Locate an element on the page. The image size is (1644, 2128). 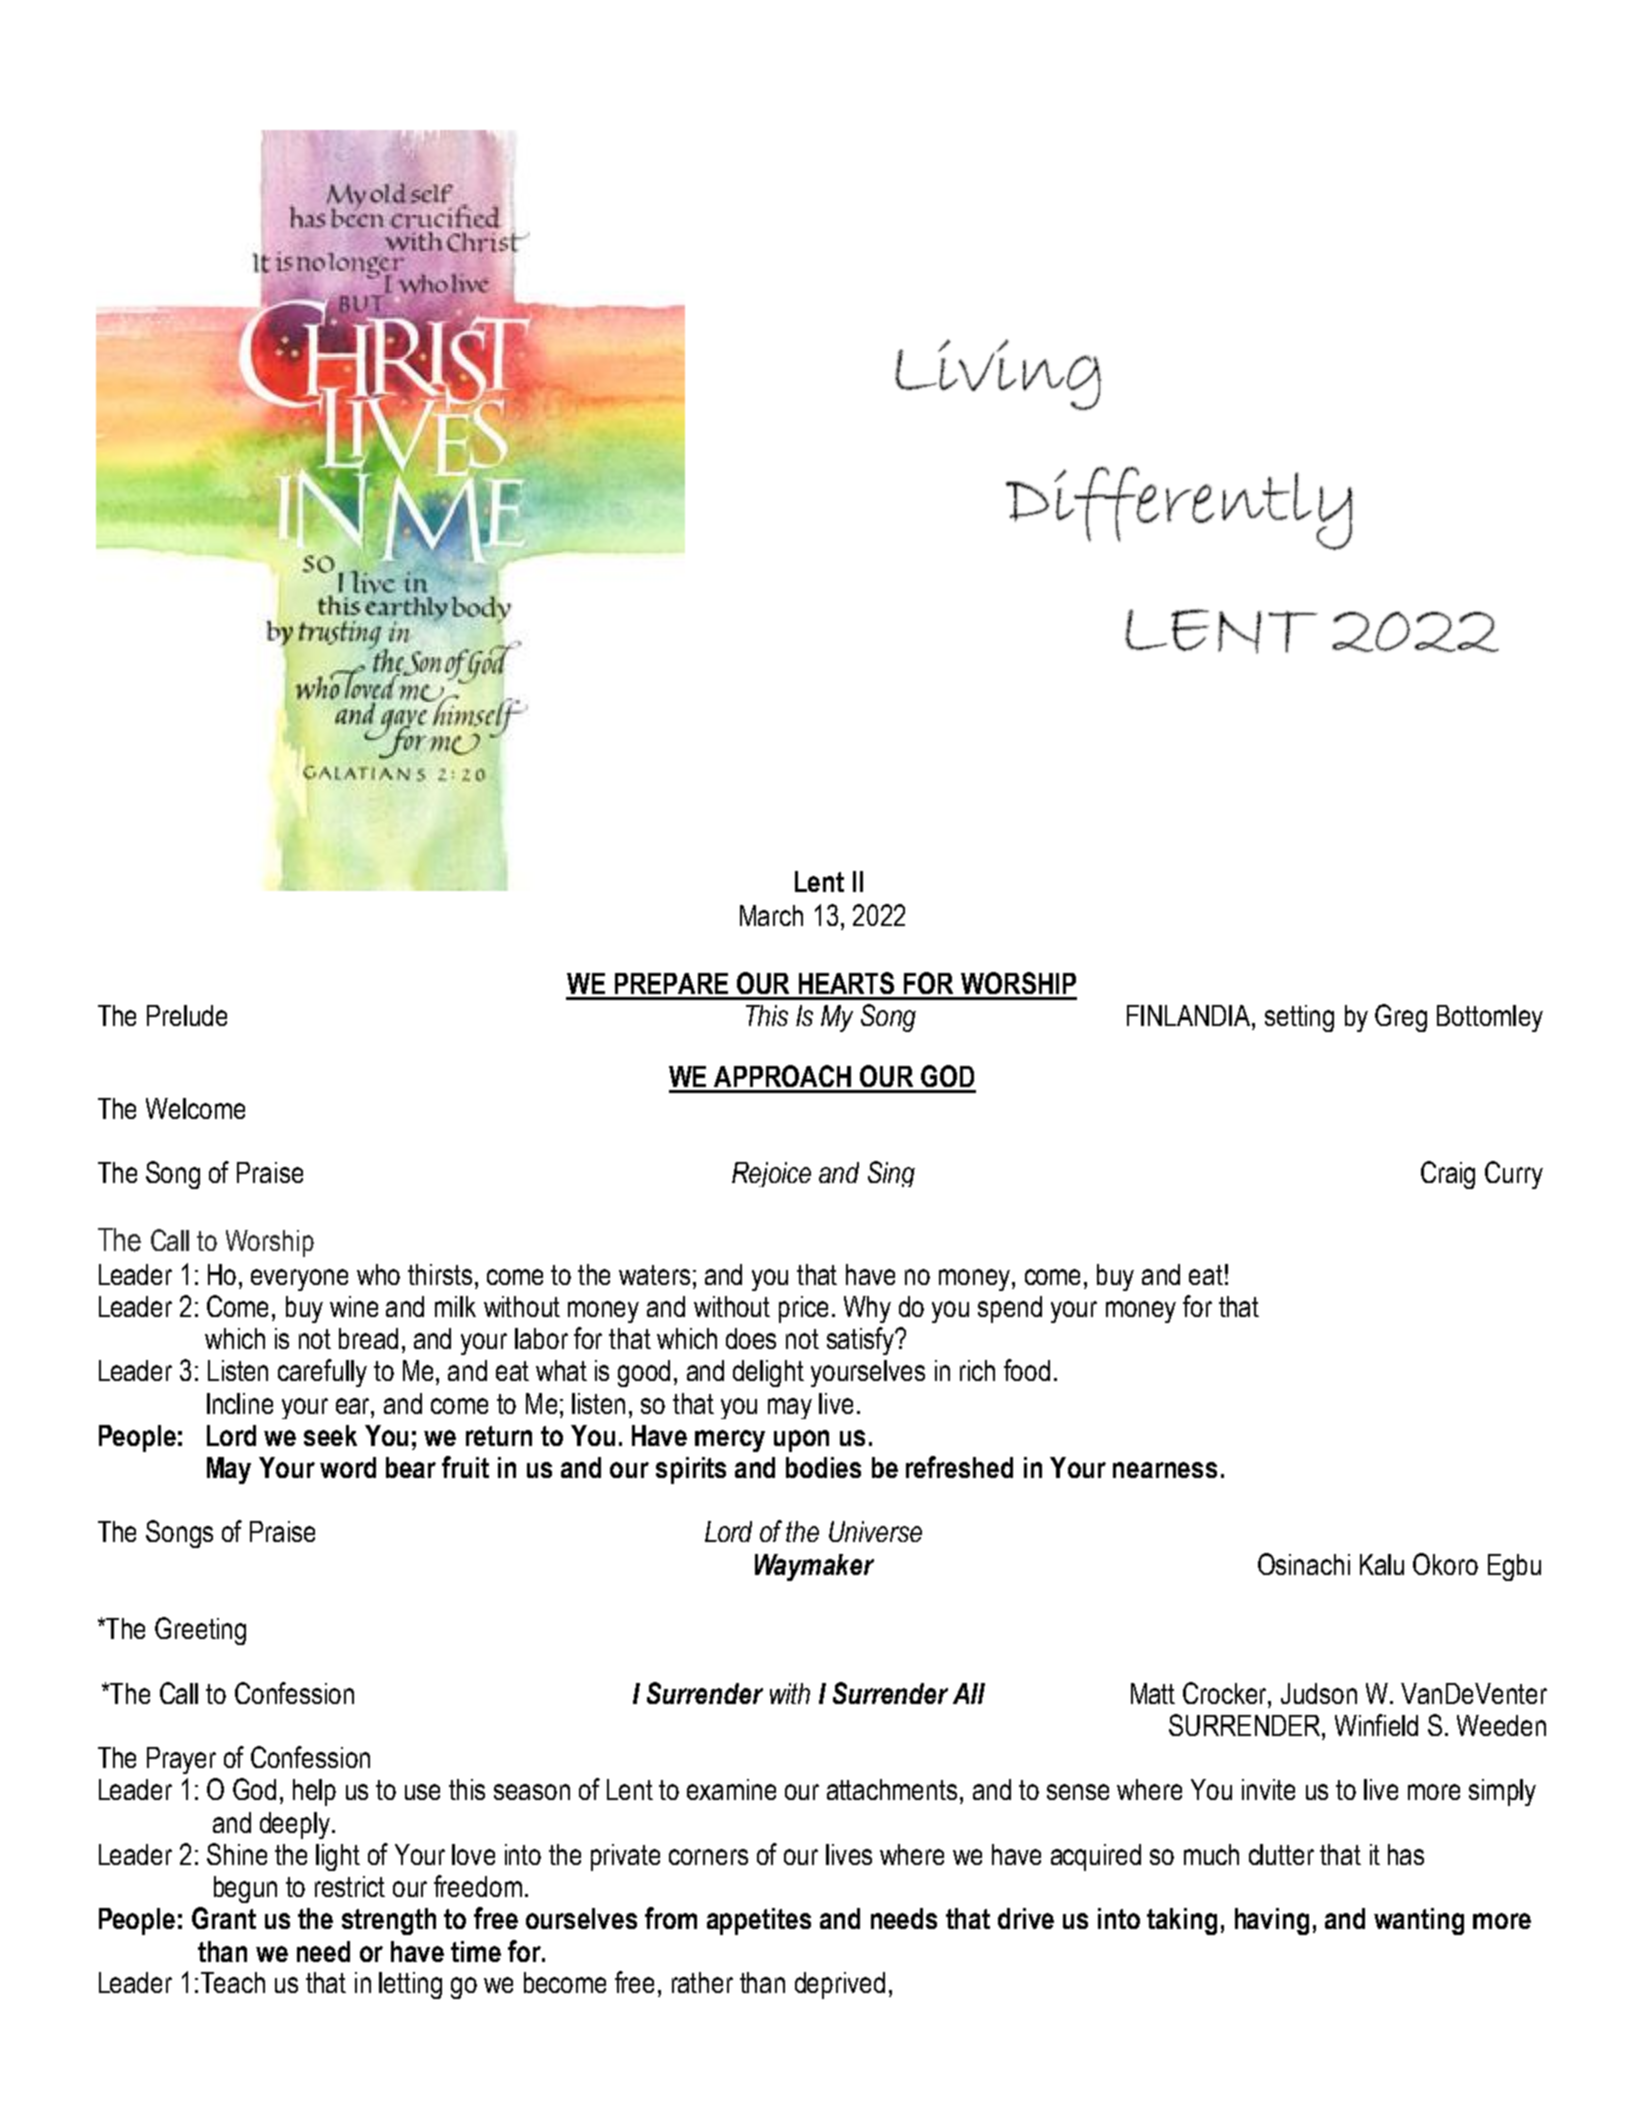
March is located at coordinates (771, 915).
